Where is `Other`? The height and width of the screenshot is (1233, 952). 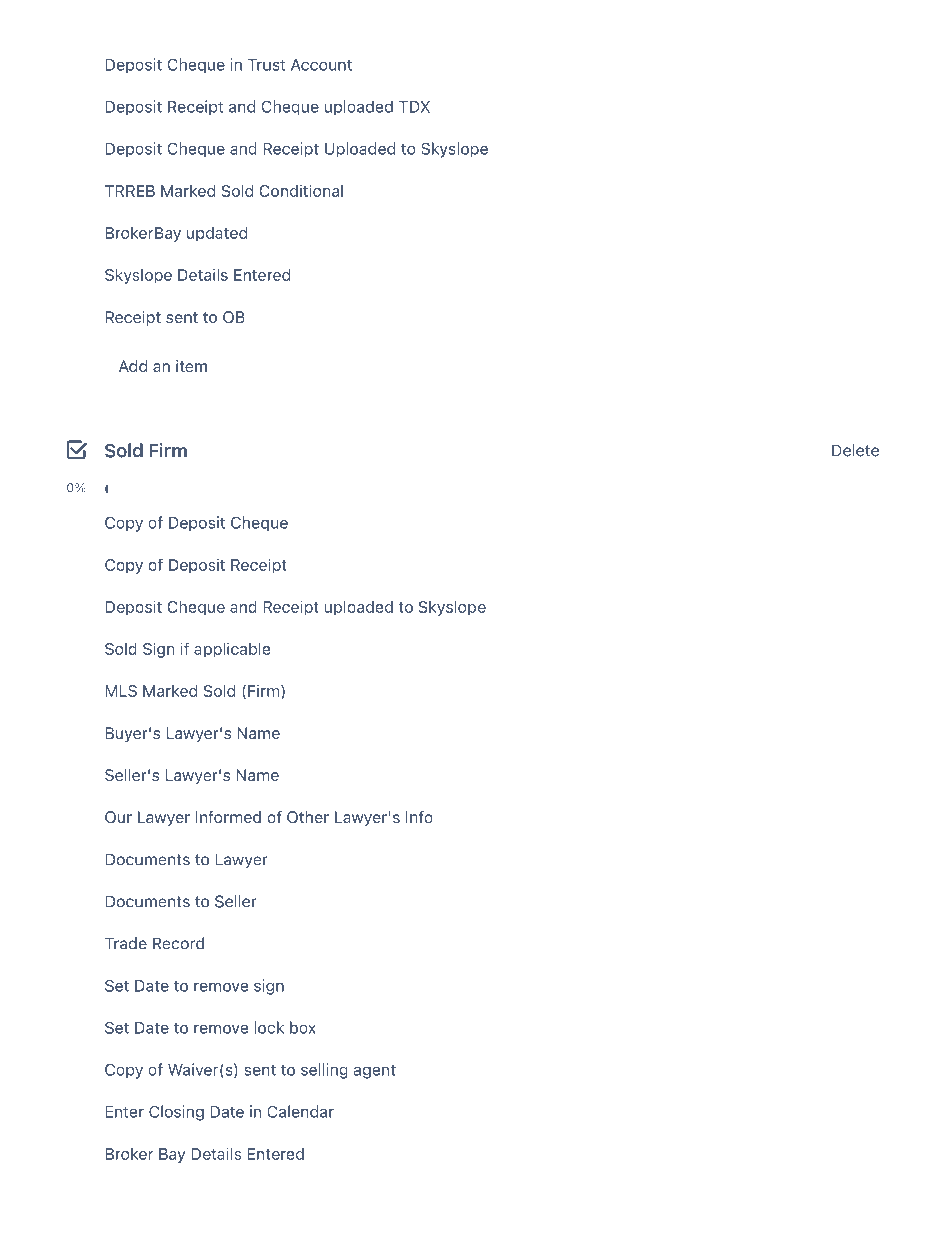
Other is located at coordinates (308, 817).
